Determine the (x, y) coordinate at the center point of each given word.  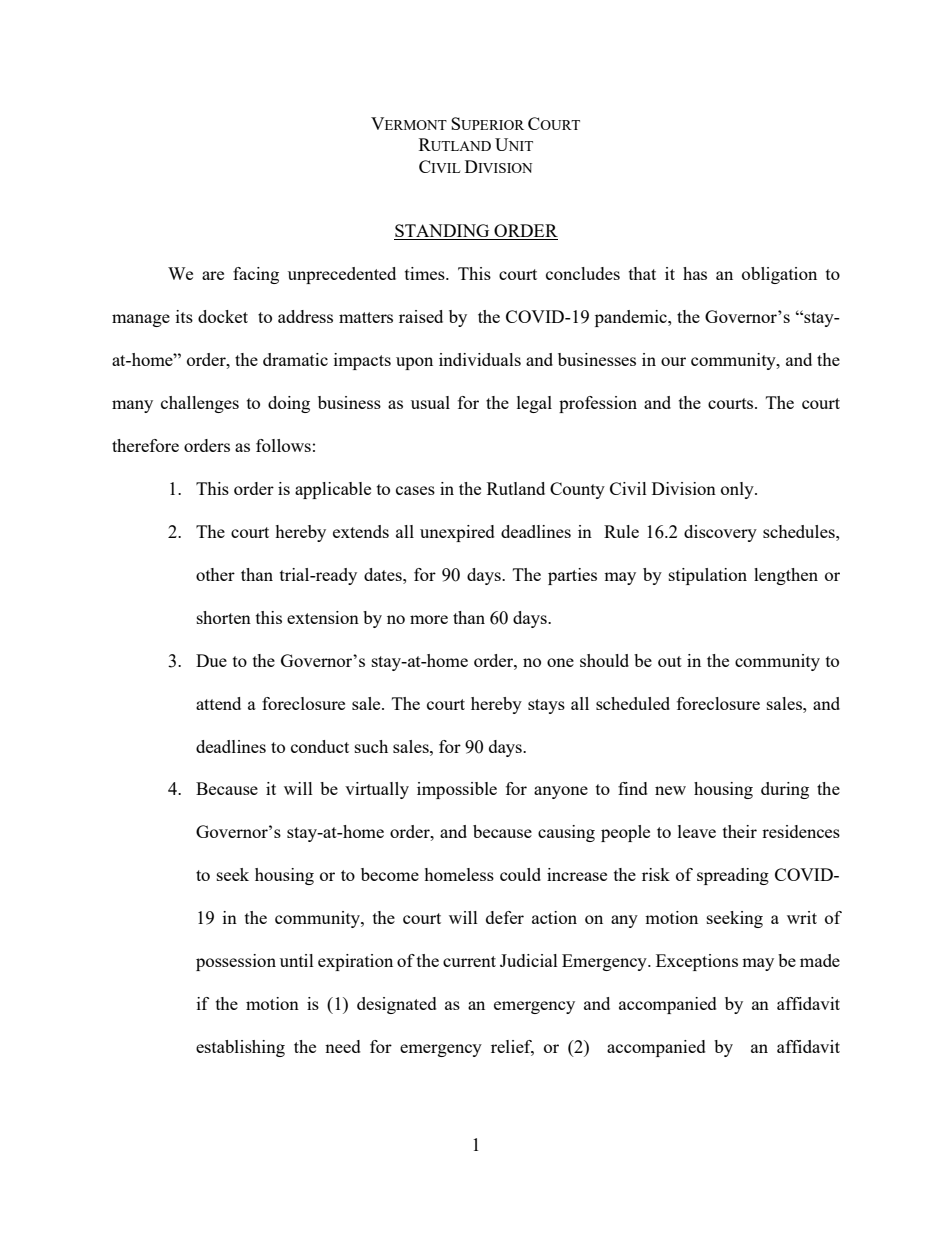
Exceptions (697, 962)
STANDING (443, 232)
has (695, 273)
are (213, 275)
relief (512, 1048)
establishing (240, 1048)
